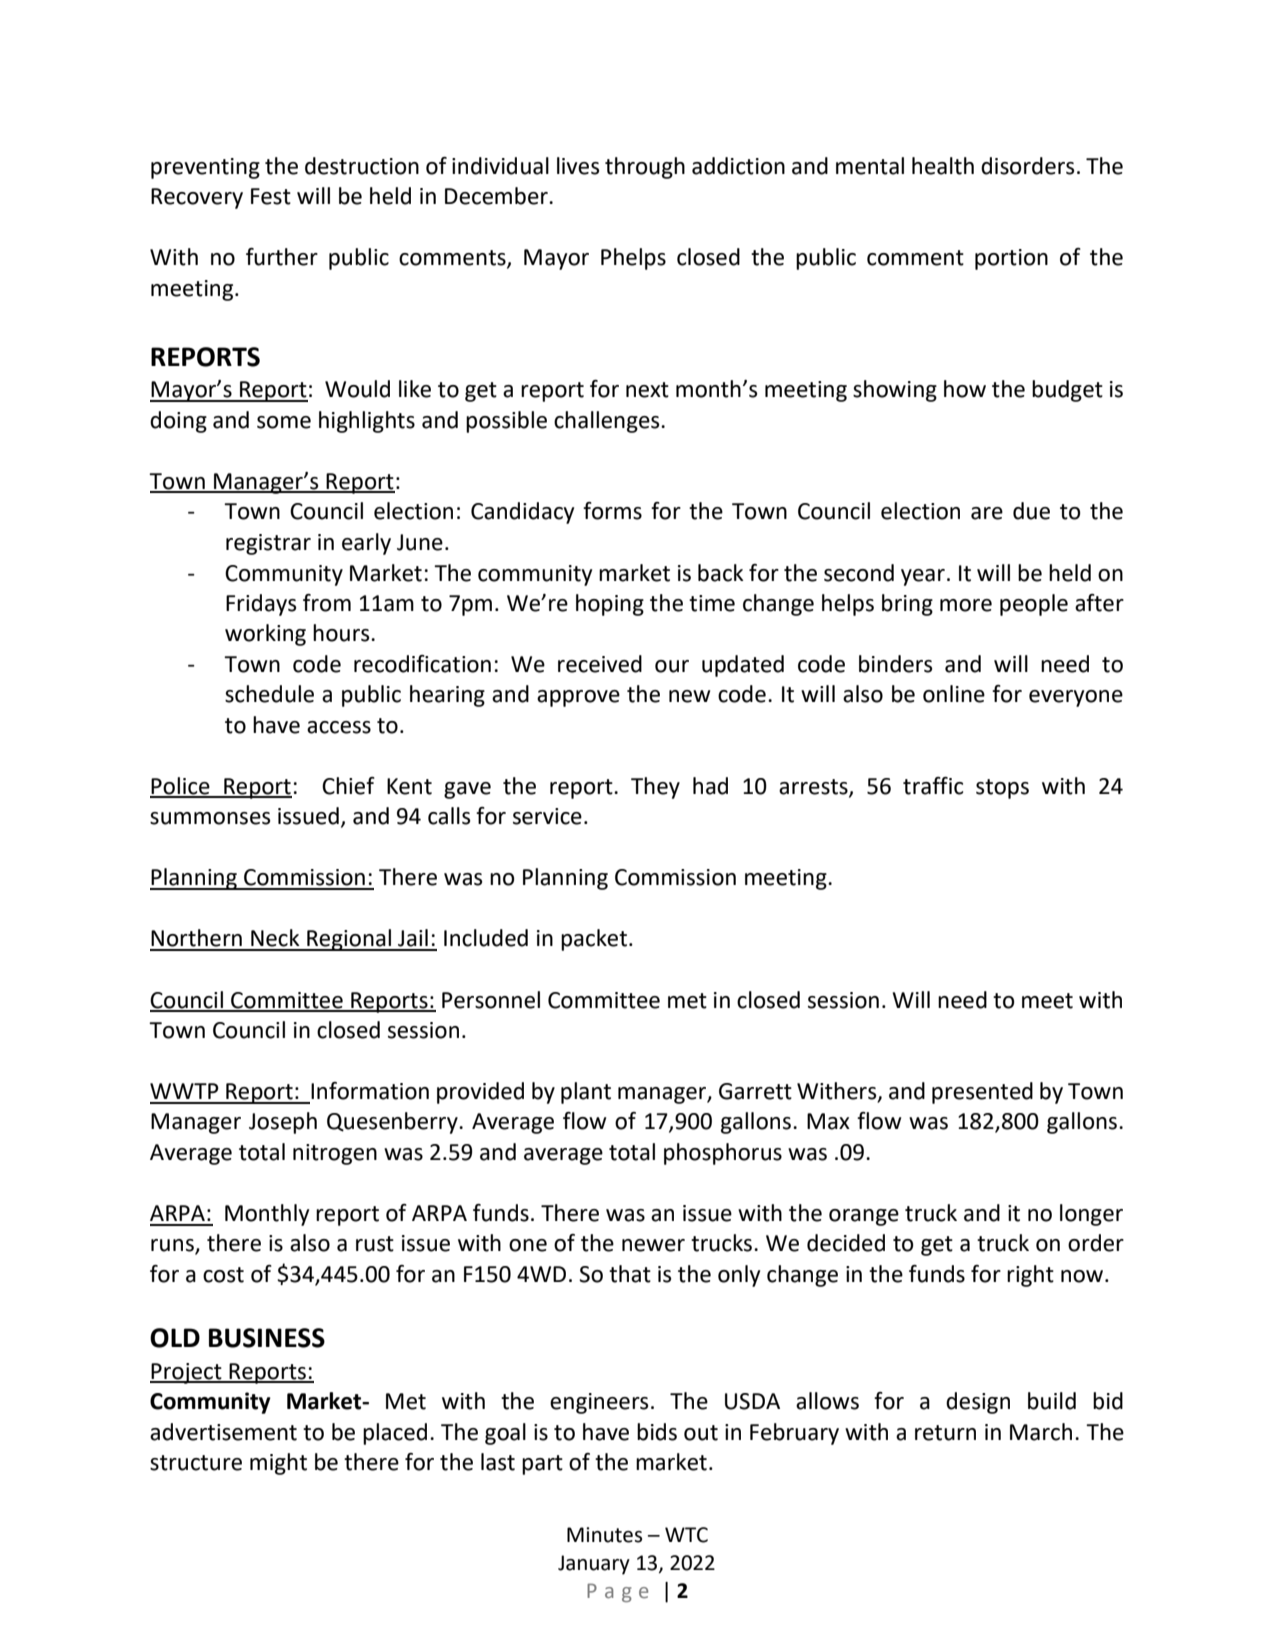 Image resolution: width=1274 pixels, height=1649 pixels. Describe the element at coordinates (943, 166) in the document. I see `health` at that location.
